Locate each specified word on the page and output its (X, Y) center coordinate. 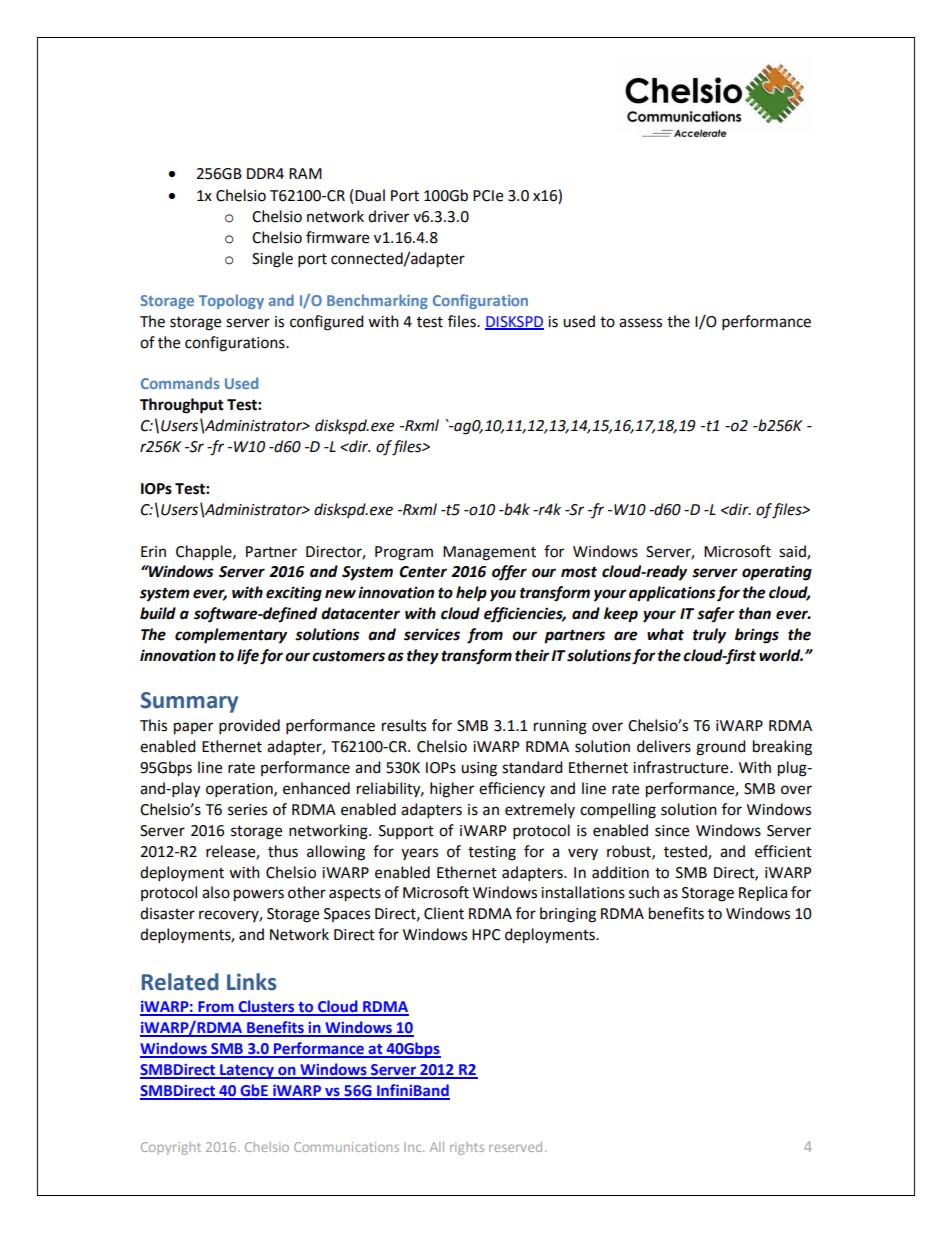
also (216, 892)
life (248, 657)
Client (444, 913)
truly (709, 636)
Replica (763, 894)
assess (640, 323)
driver (388, 216)
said (793, 552)
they (423, 657)
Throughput (182, 406)
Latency (247, 1071)
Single (272, 260)
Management (489, 553)
